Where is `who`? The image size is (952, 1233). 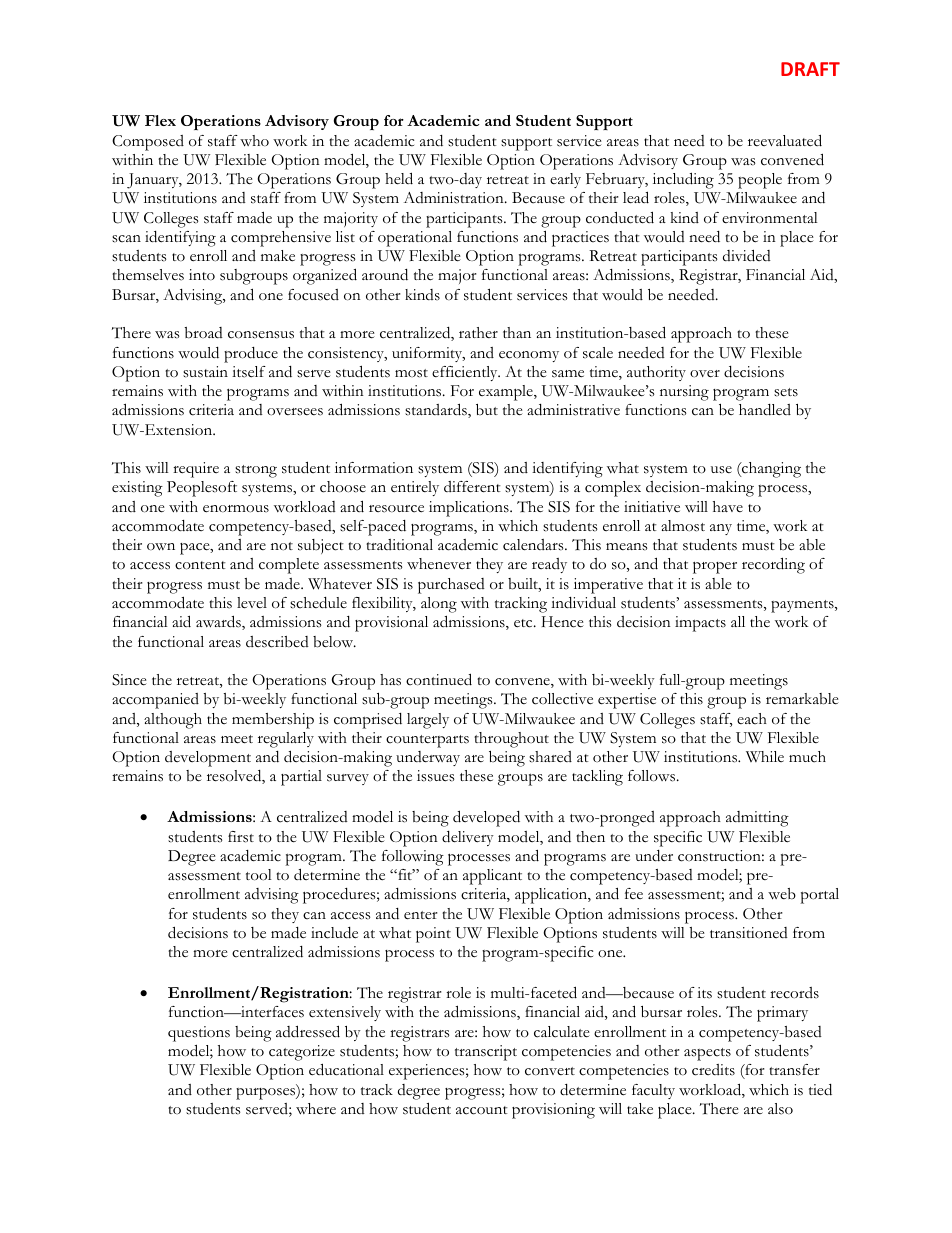
who is located at coordinates (254, 141).
